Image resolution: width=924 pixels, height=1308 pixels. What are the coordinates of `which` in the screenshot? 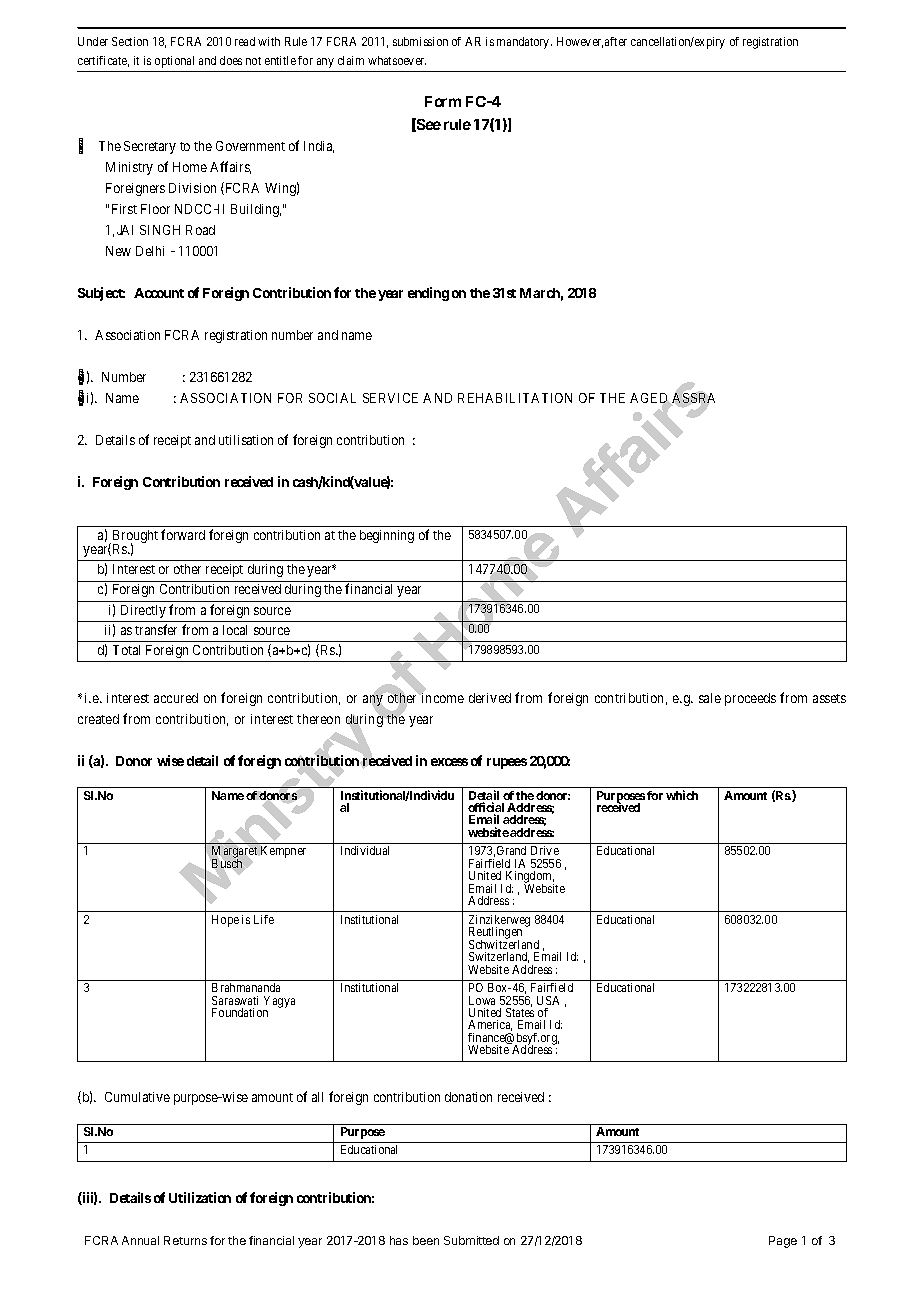 It's located at (682, 795).
